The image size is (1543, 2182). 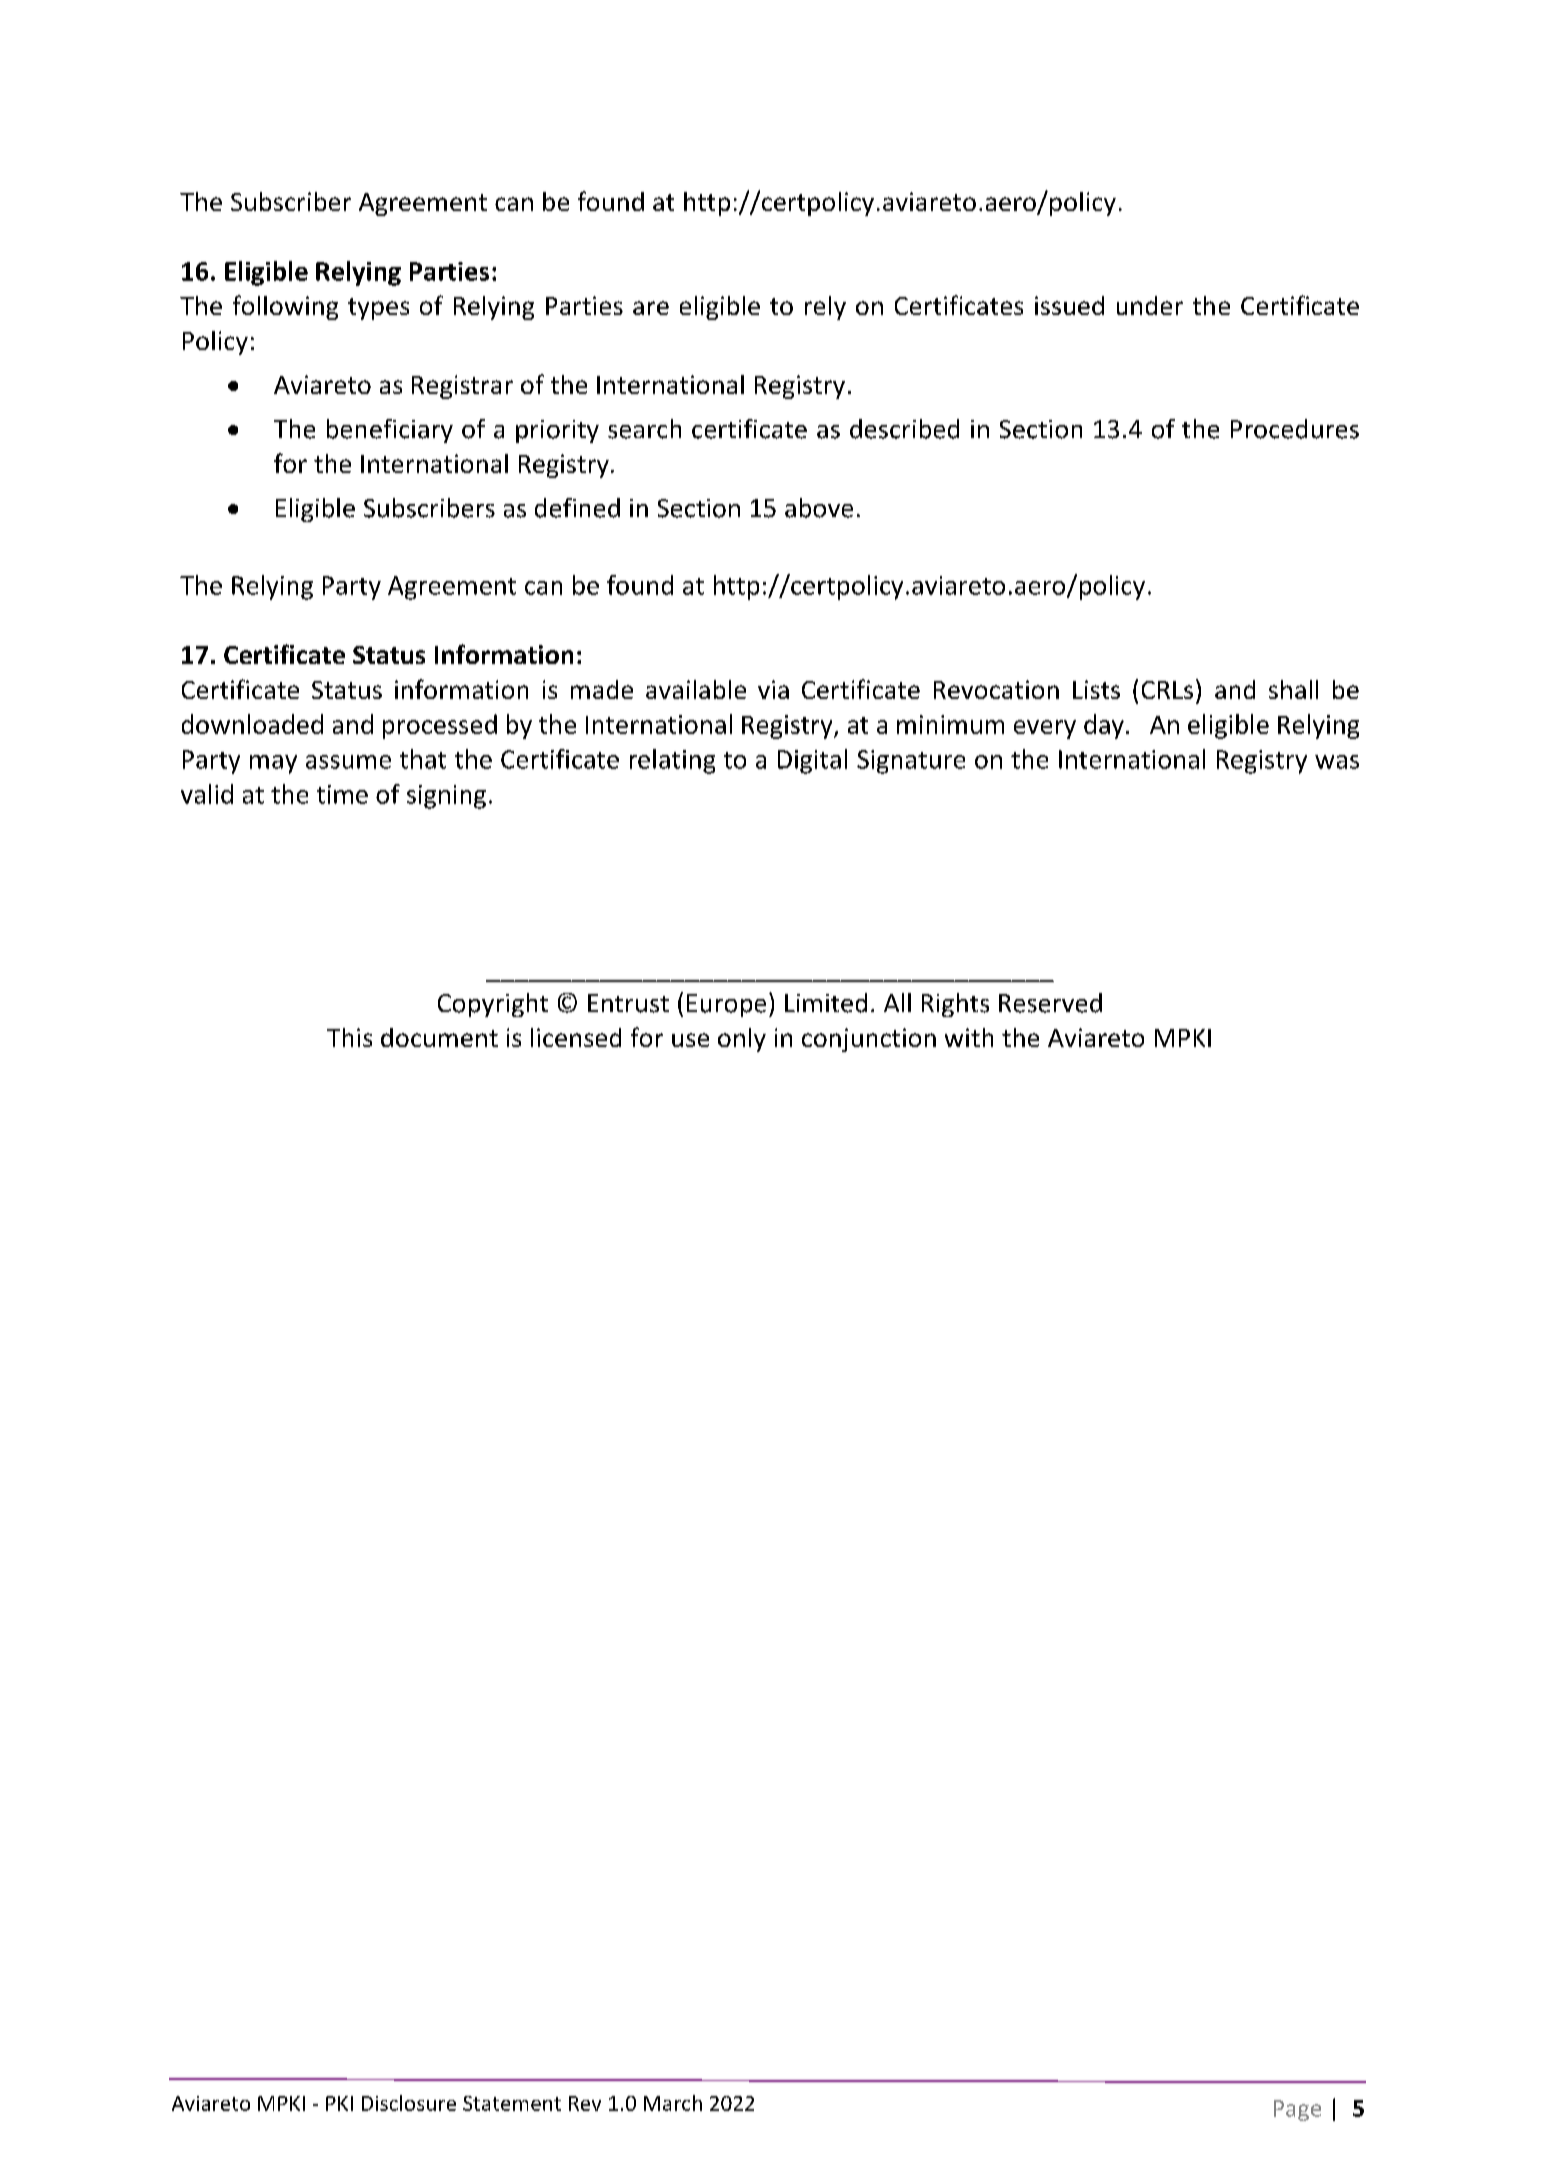 I want to click on March, so click(x=673, y=2103).
